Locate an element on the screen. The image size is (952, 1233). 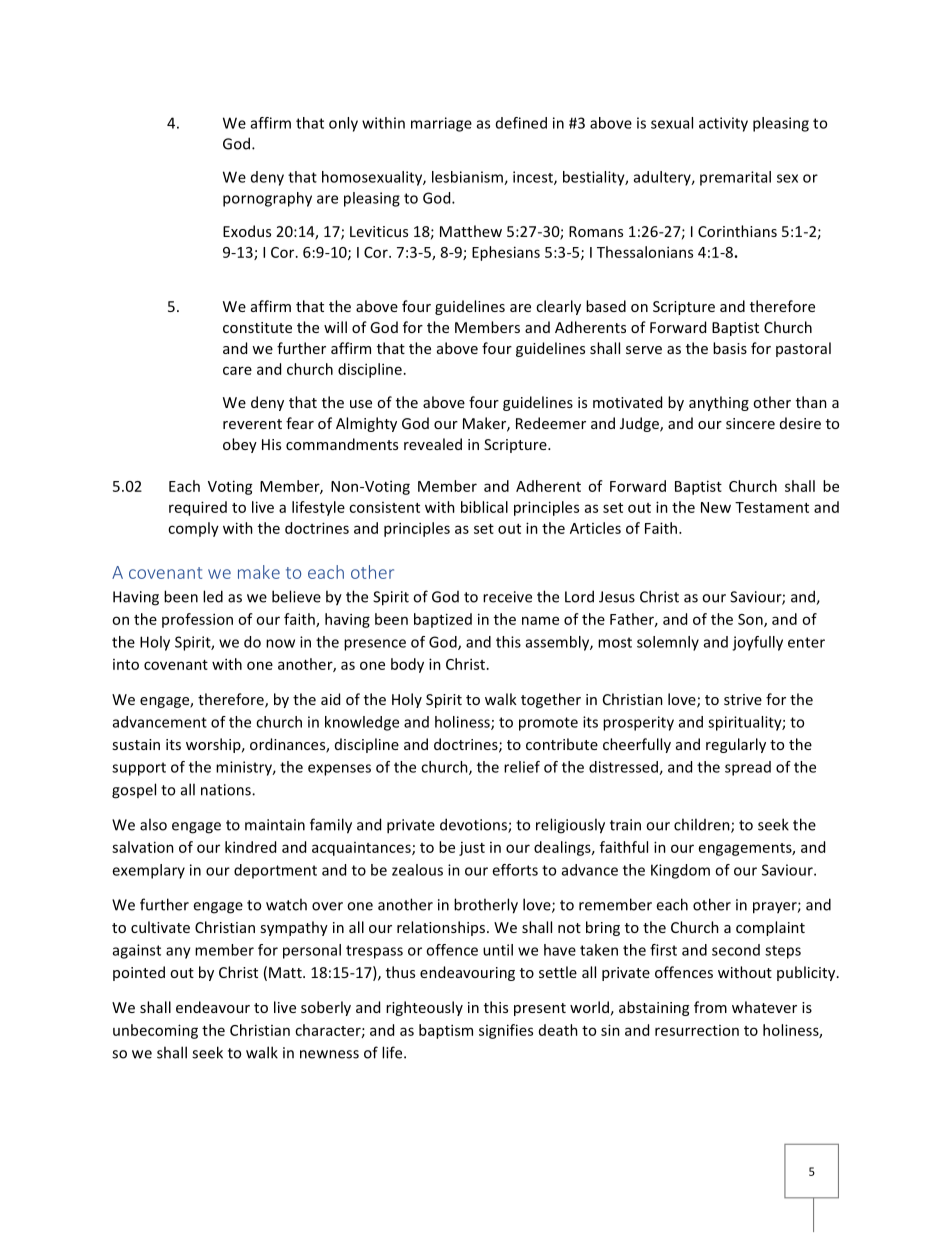
regularly is located at coordinates (736, 745).
